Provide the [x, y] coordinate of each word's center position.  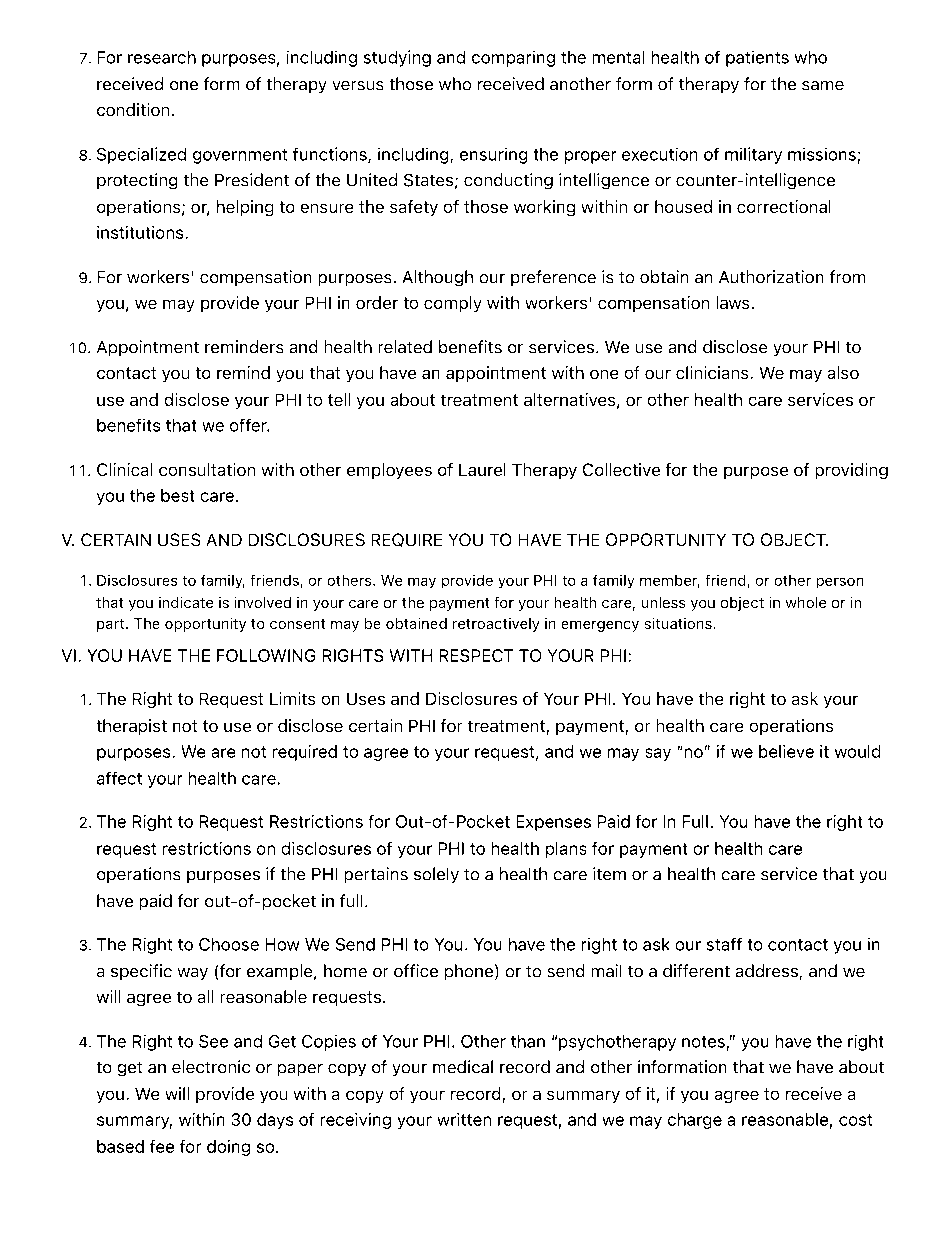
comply [452, 304]
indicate [186, 602]
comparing [513, 59]
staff [724, 944]
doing [228, 1148]
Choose [229, 944]
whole [806, 602]
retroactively [496, 625]
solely [436, 875]
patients [757, 59]
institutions [140, 232]
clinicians [712, 372]
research [162, 57]
